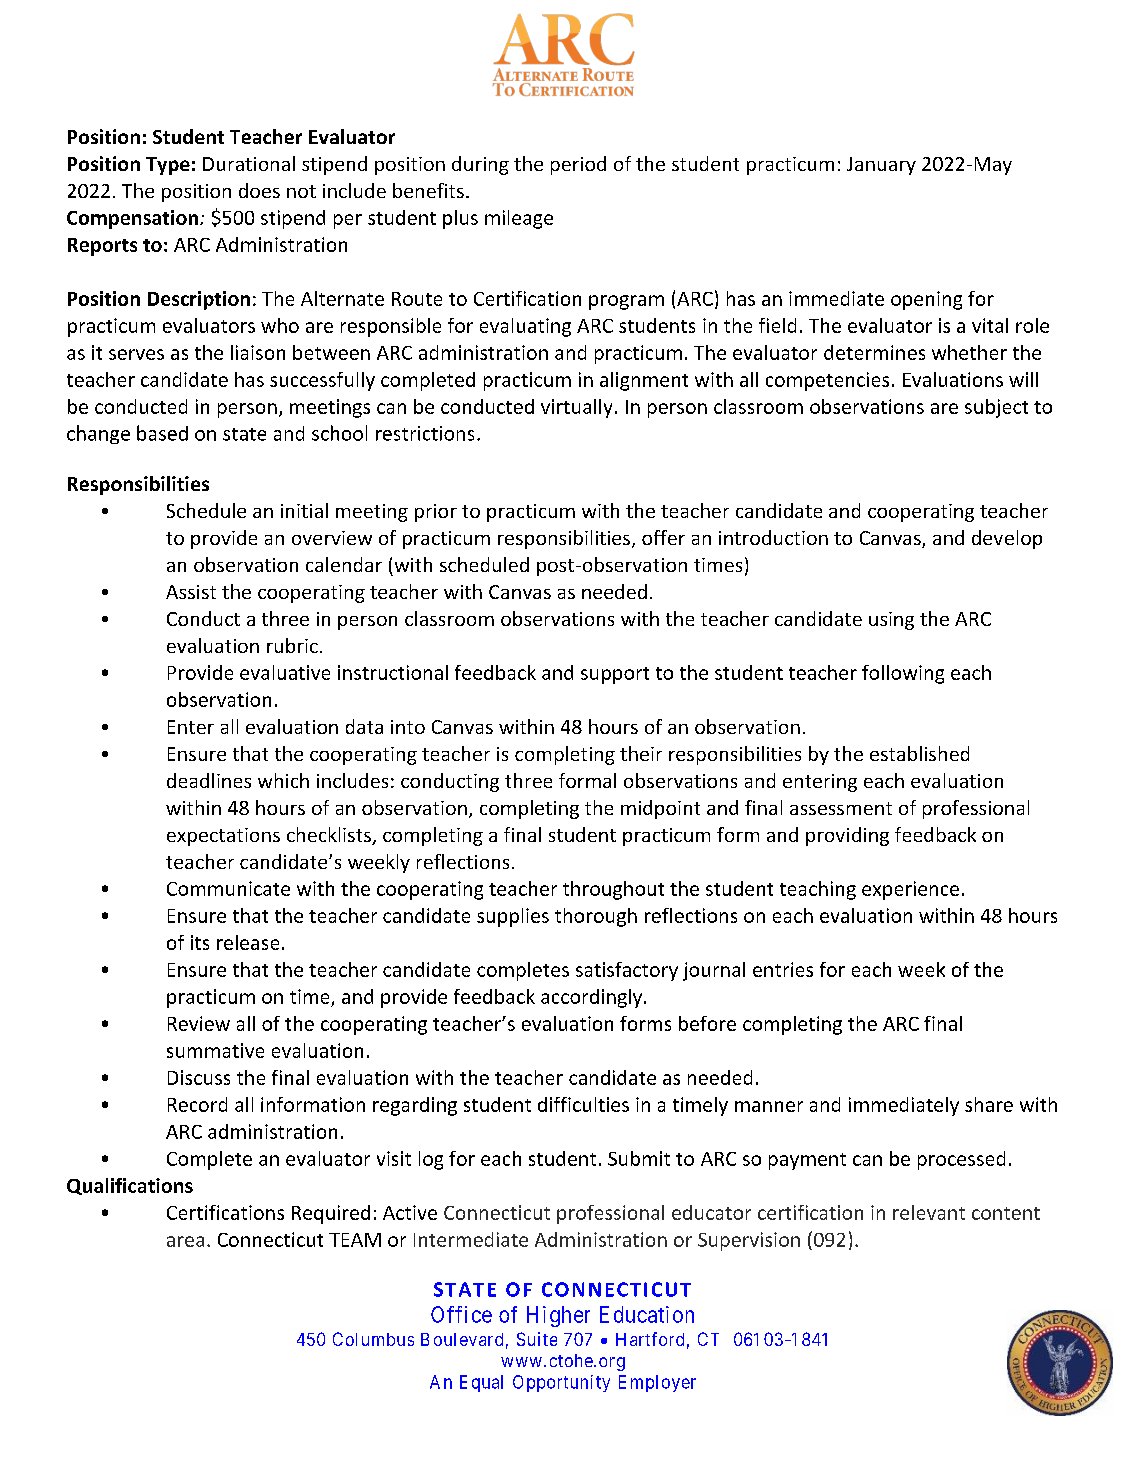  I want to click on deadlines, so click(209, 780).
